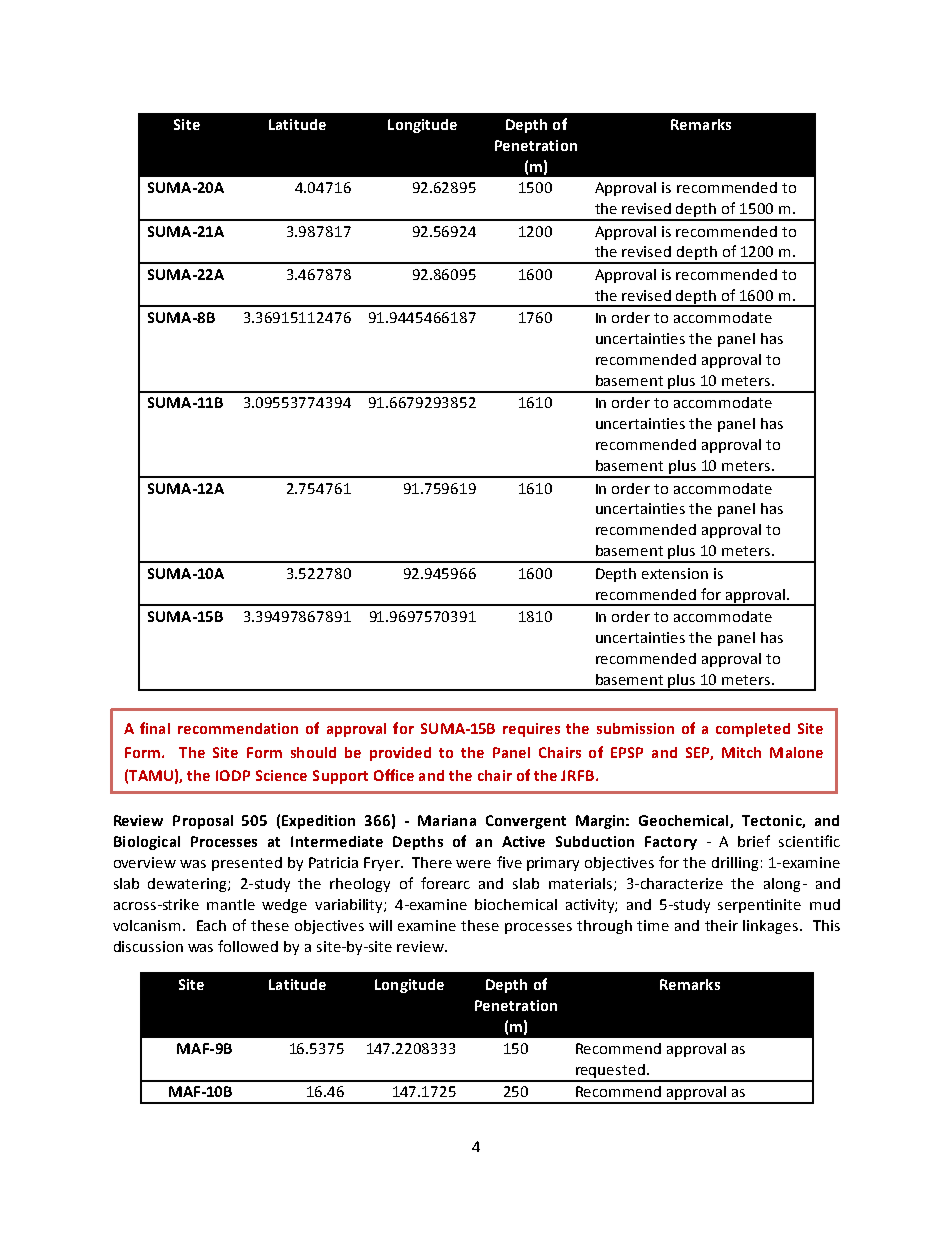 The height and width of the screenshot is (1233, 952). What do you see at coordinates (741, 752) in the screenshot?
I see `Mitch` at bounding box center [741, 752].
